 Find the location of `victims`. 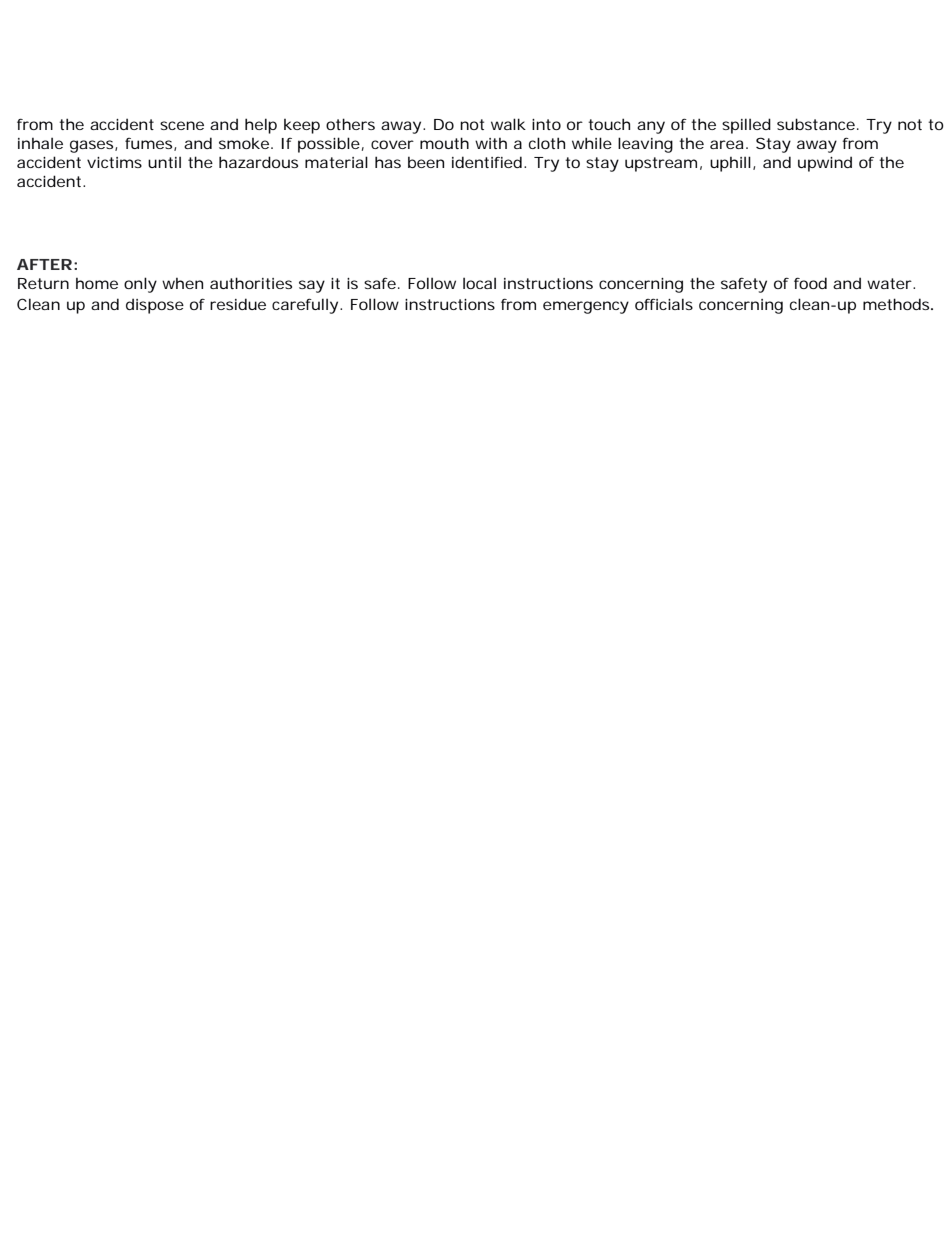

victims is located at coordinates (114, 162).
